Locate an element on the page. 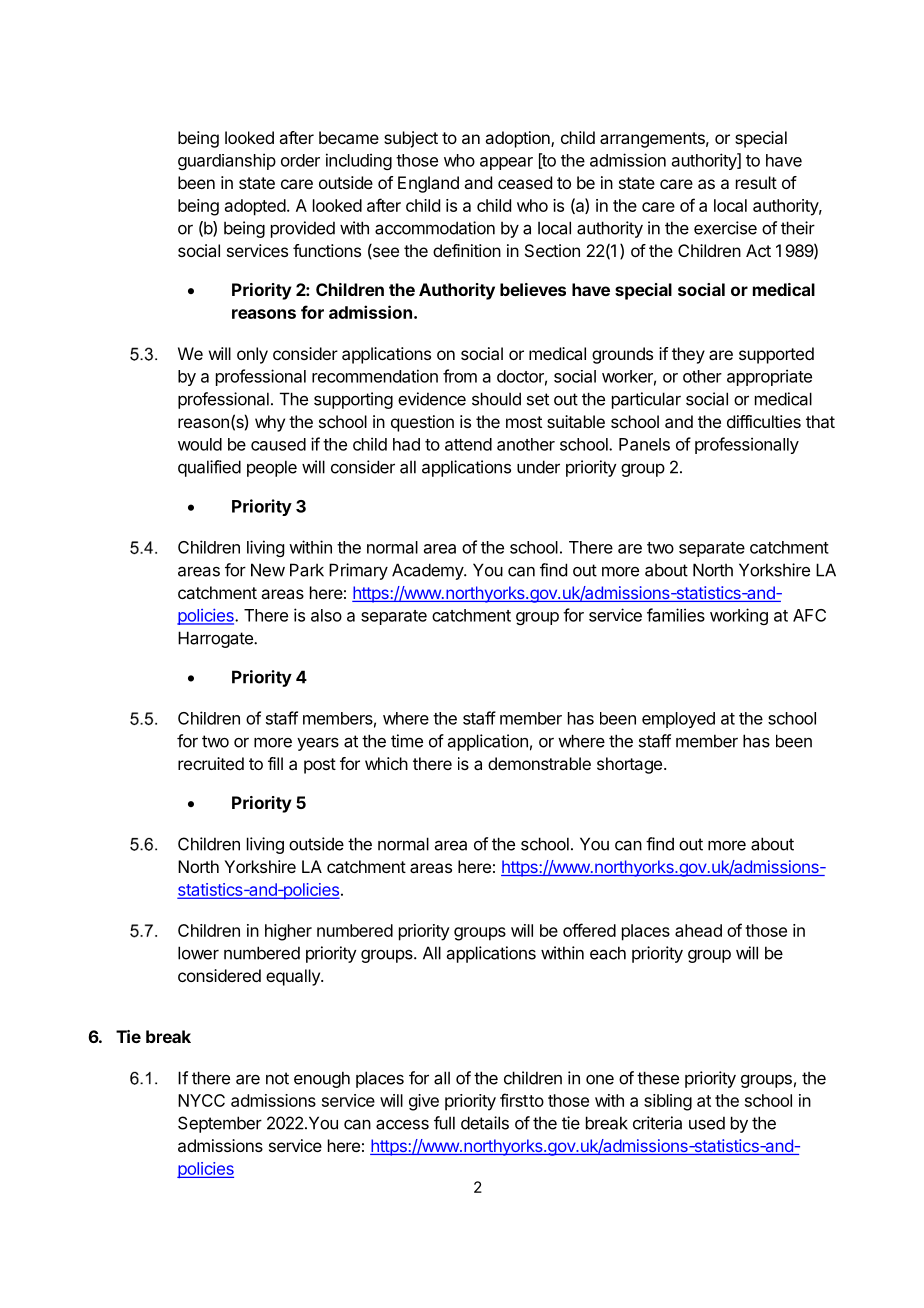 Image resolution: width=924 pixels, height=1308 pixels. demonstrable is located at coordinates (539, 763).
